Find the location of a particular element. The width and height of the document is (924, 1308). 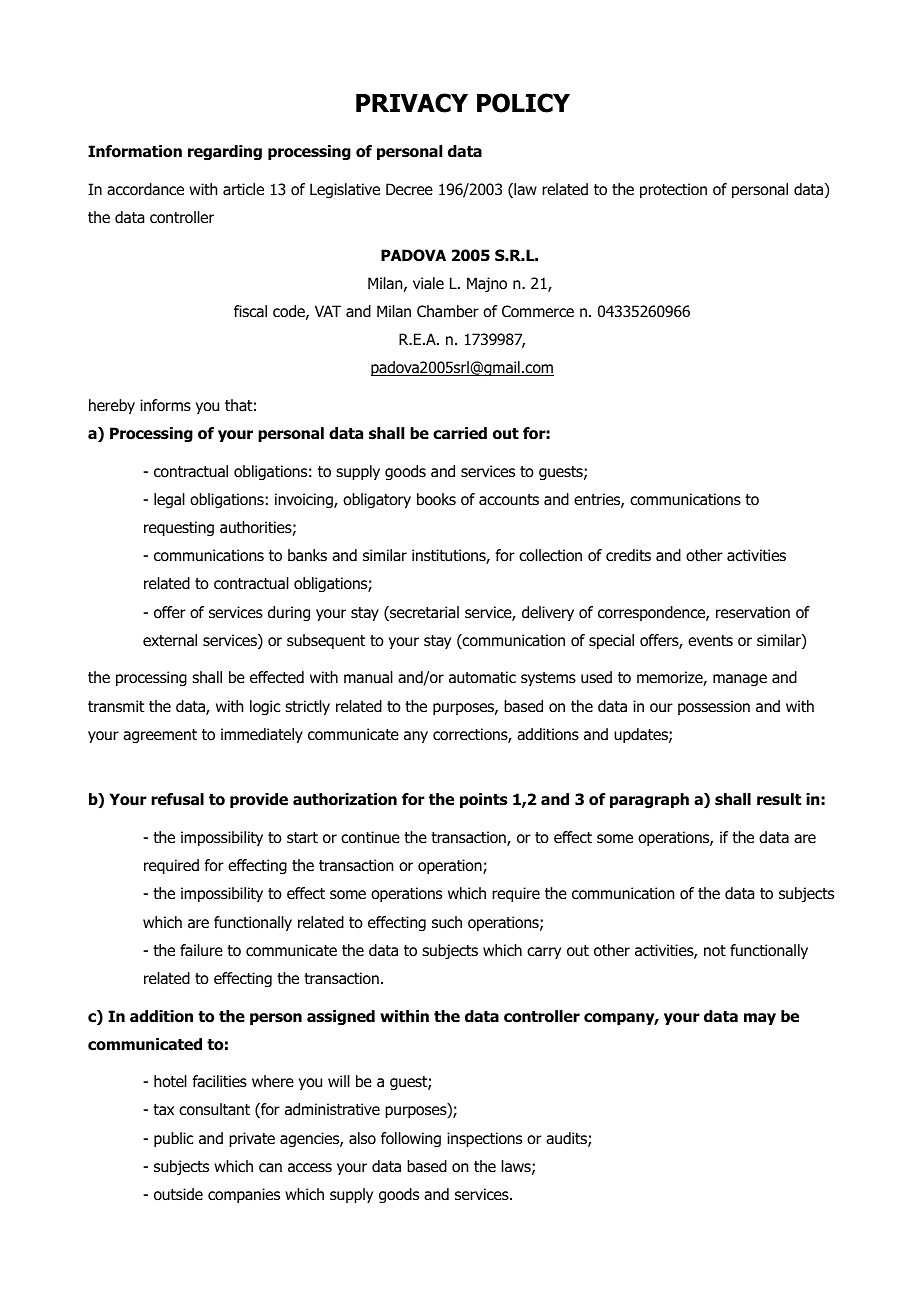

failure is located at coordinates (201, 950).
